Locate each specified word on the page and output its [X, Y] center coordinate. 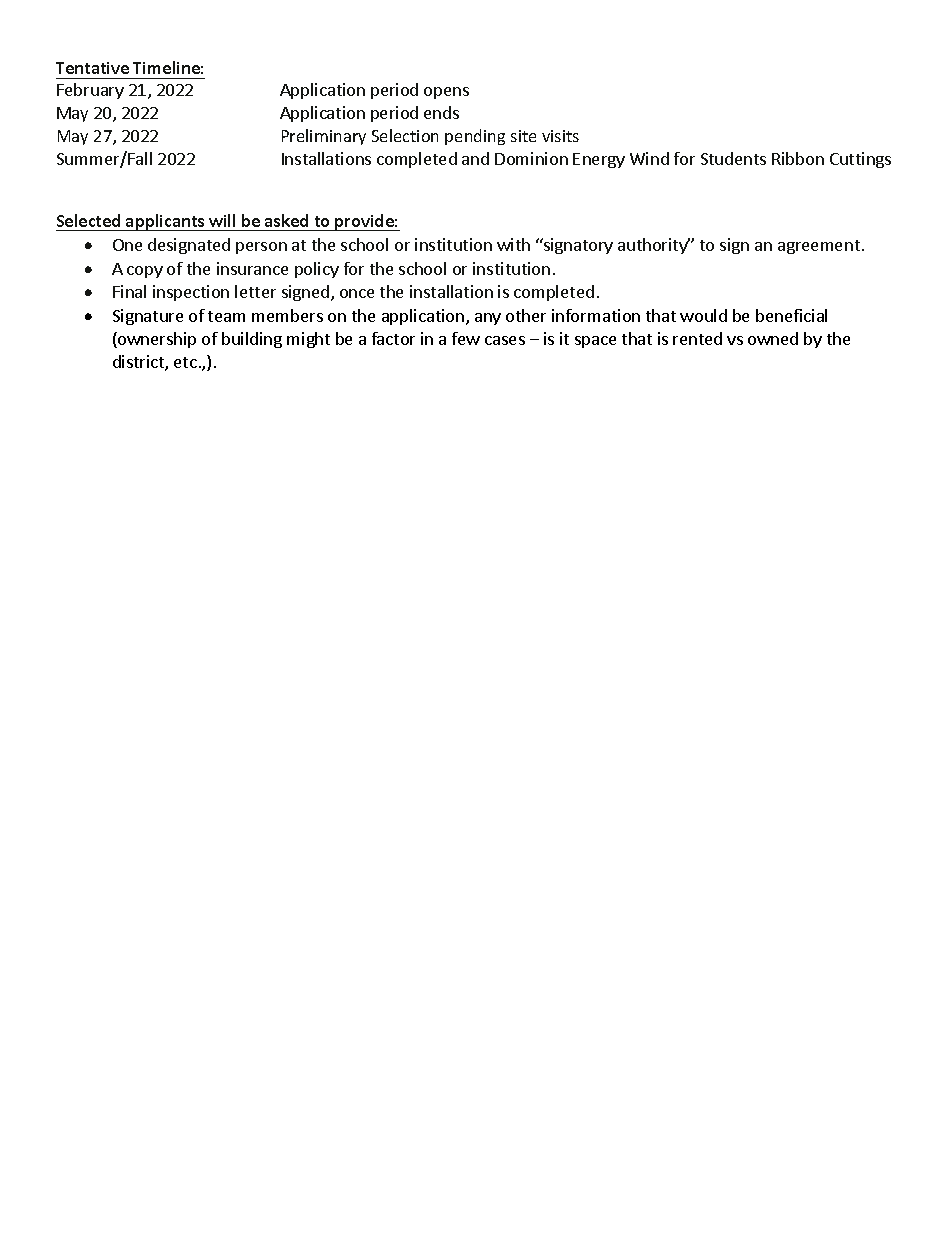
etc [185, 362]
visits [560, 136]
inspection [191, 293]
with [513, 244]
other [526, 315]
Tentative [92, 68]
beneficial [791, 315]
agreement [819, 247]
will [222, 220]
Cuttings [860, 160]
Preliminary [324, 137]
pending [475, 137]
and [475, 158]
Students [733, 158]
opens [446, 93]
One [127, 245]
